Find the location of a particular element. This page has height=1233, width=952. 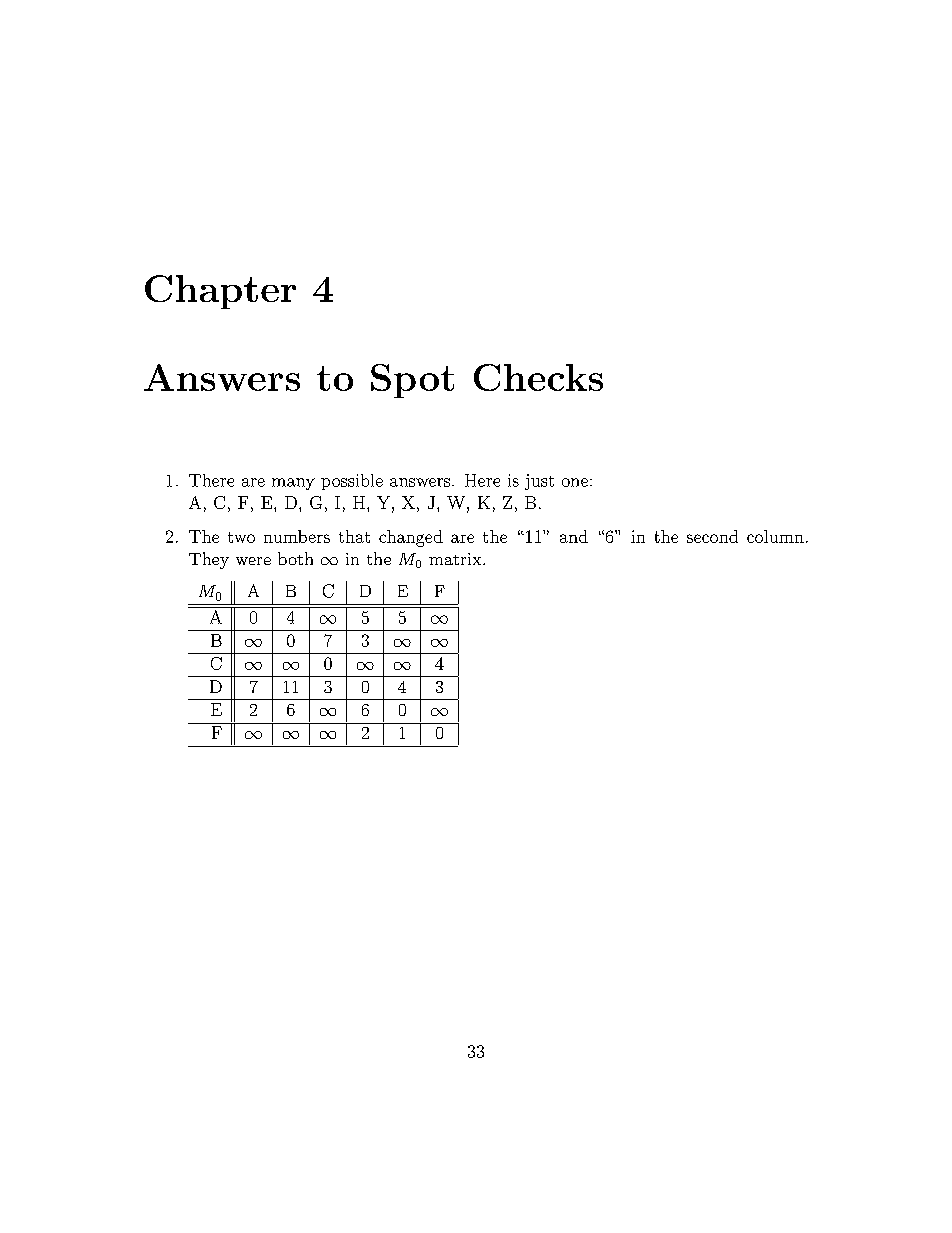

just is located at coordinates (539, 482).
